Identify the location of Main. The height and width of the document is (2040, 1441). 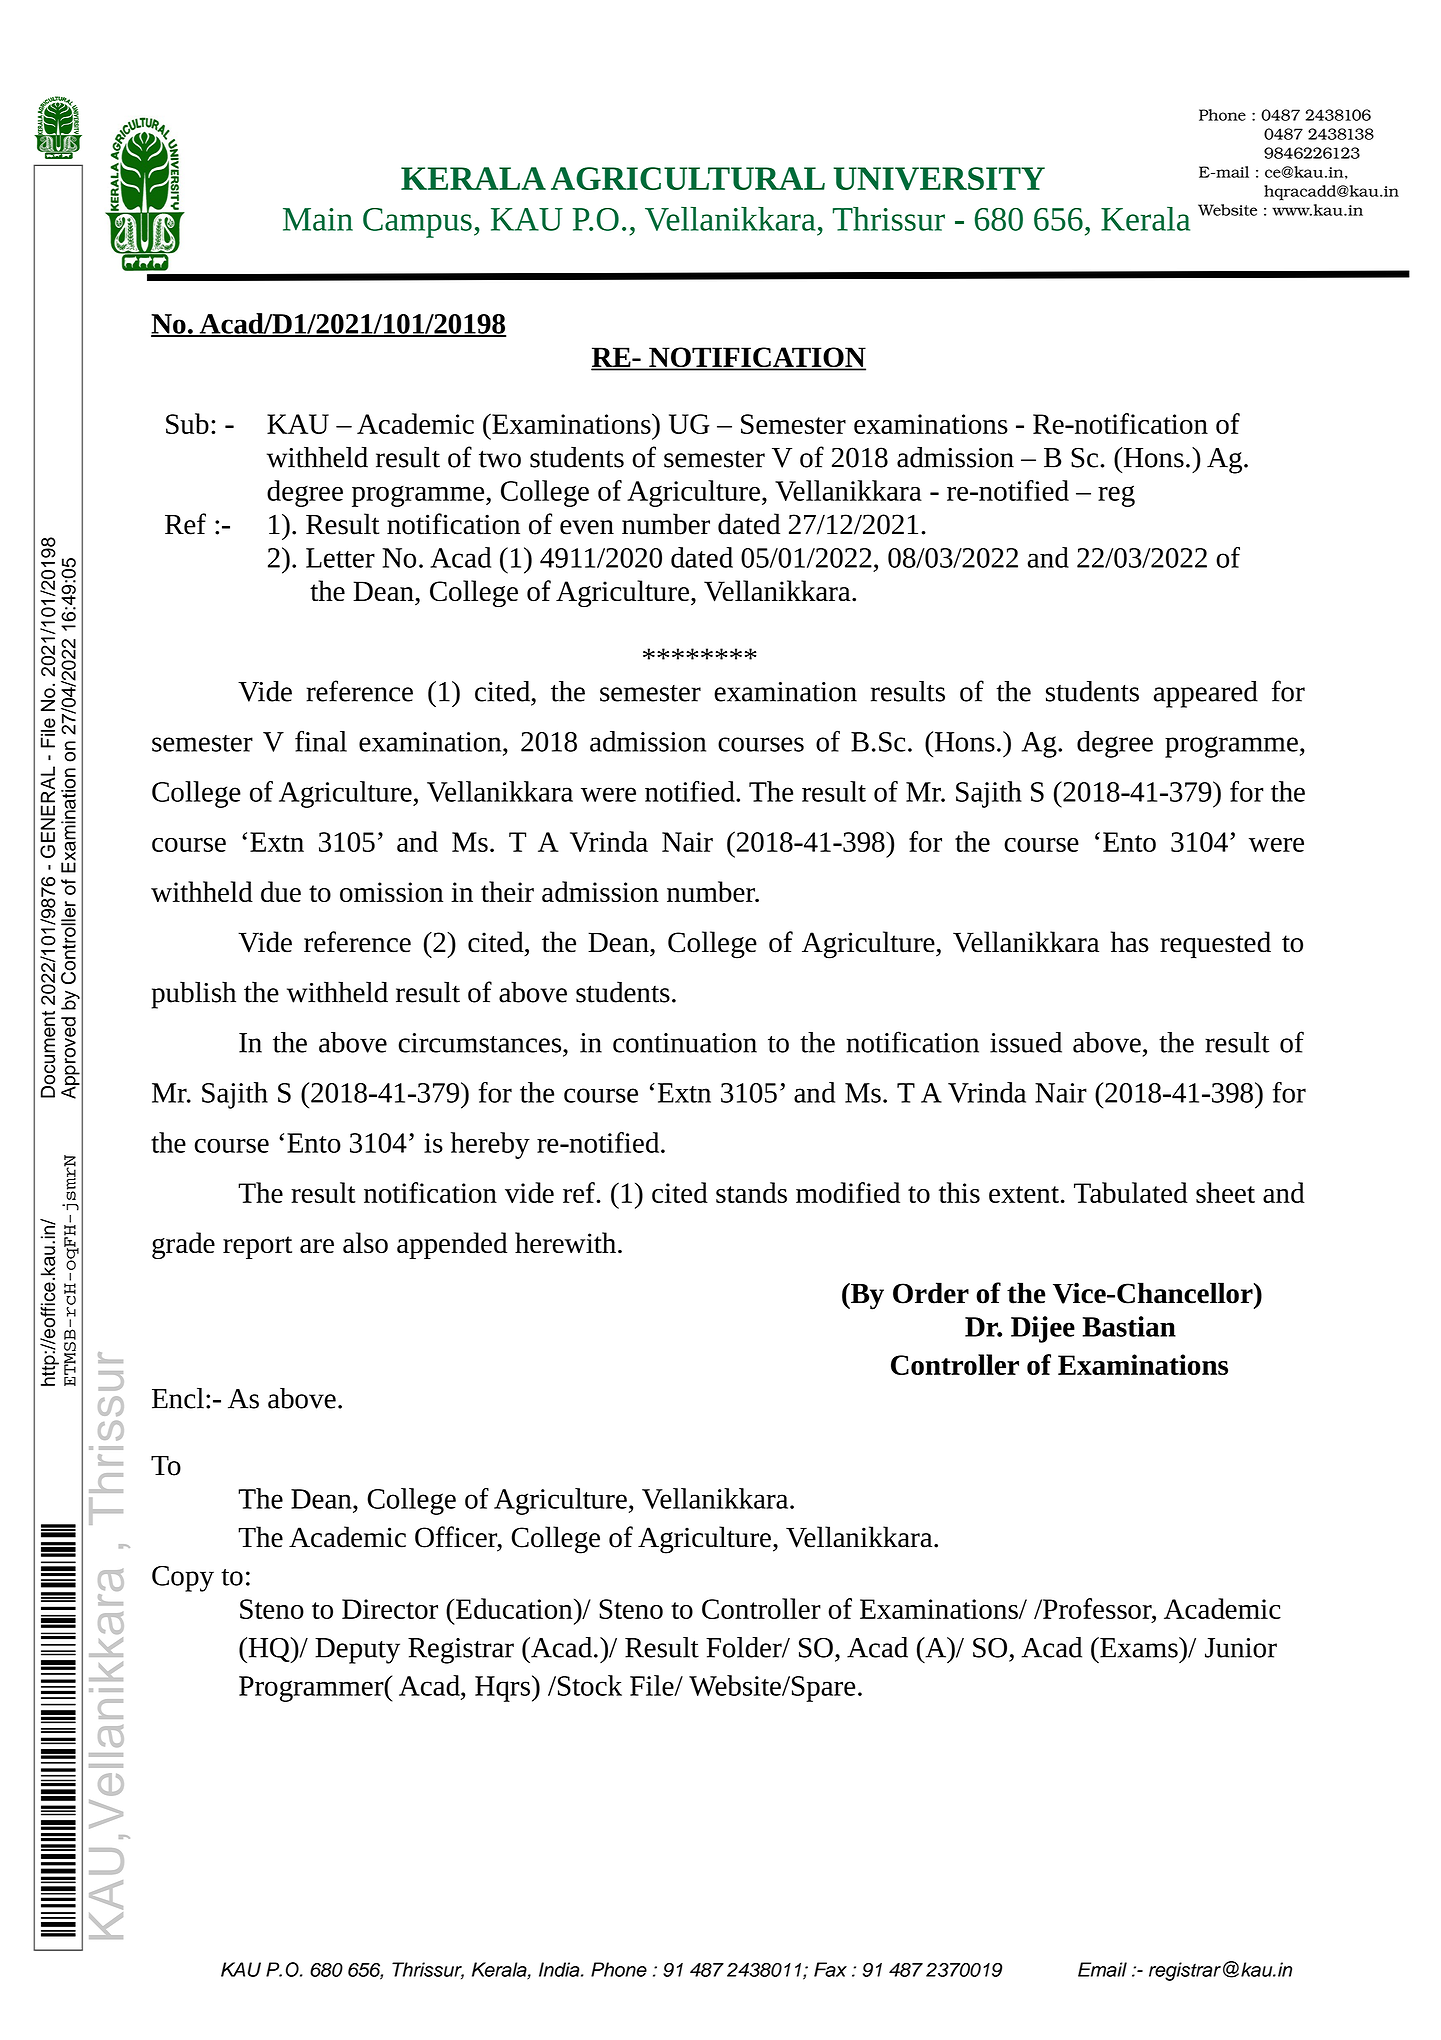
(318, 219).
